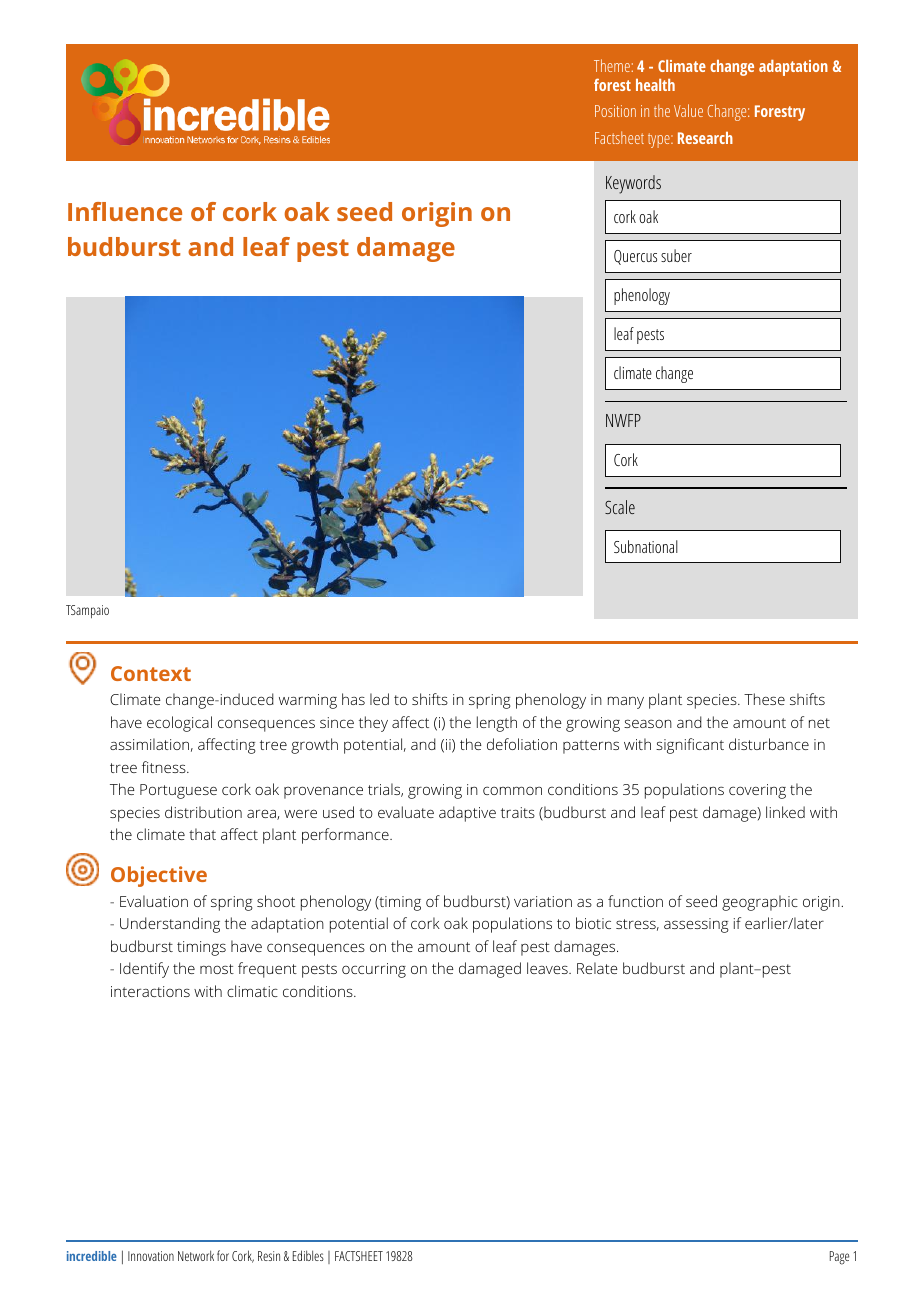  I want to click on Value, so click(688, 110).
